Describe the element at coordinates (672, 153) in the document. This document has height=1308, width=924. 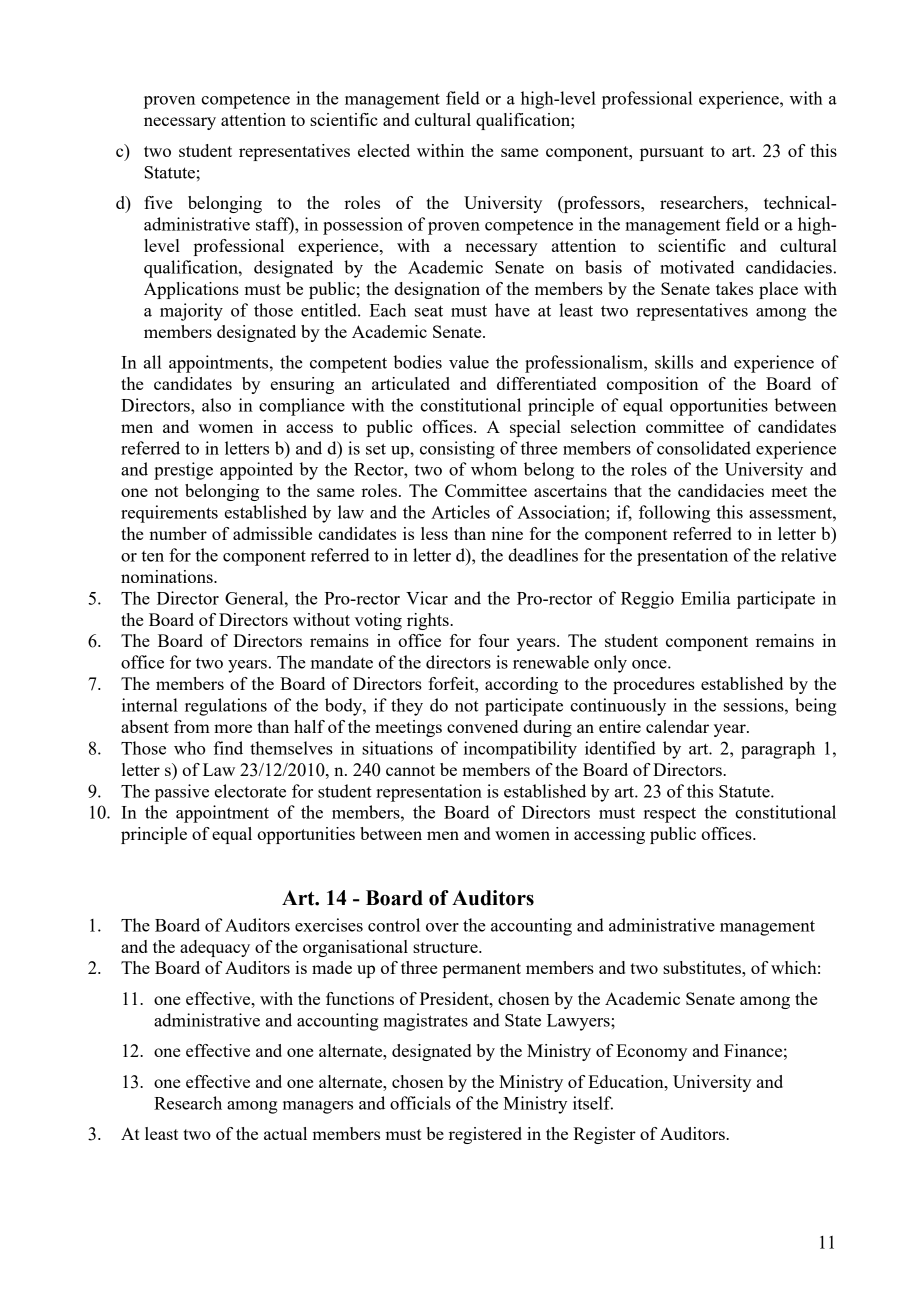
I see `pursuant` at that location.
